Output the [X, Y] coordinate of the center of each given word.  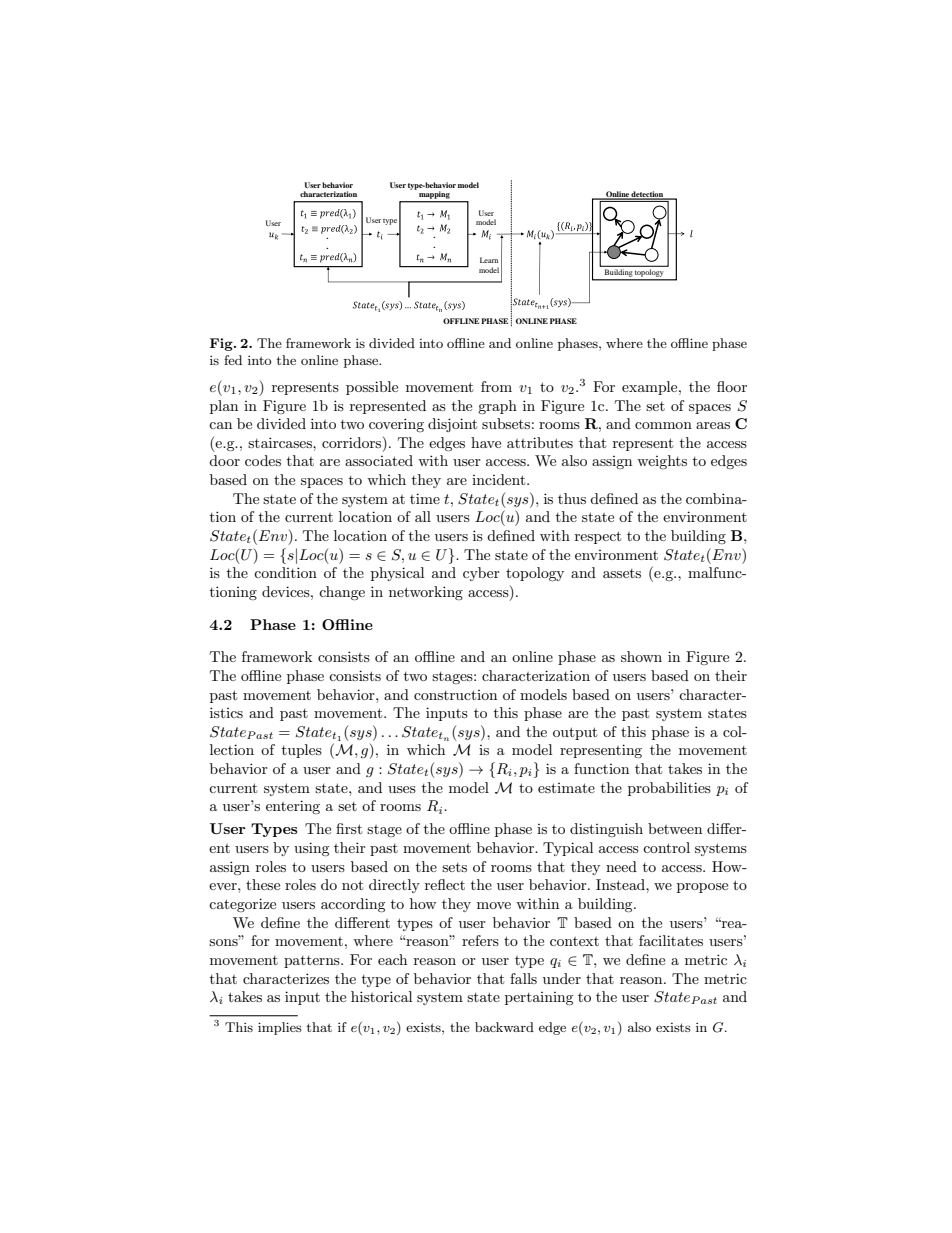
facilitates [671, 940]
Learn [489, 260]
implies [280, 1028]
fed [233, 360]
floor [732, 386]
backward [504, 1027]
